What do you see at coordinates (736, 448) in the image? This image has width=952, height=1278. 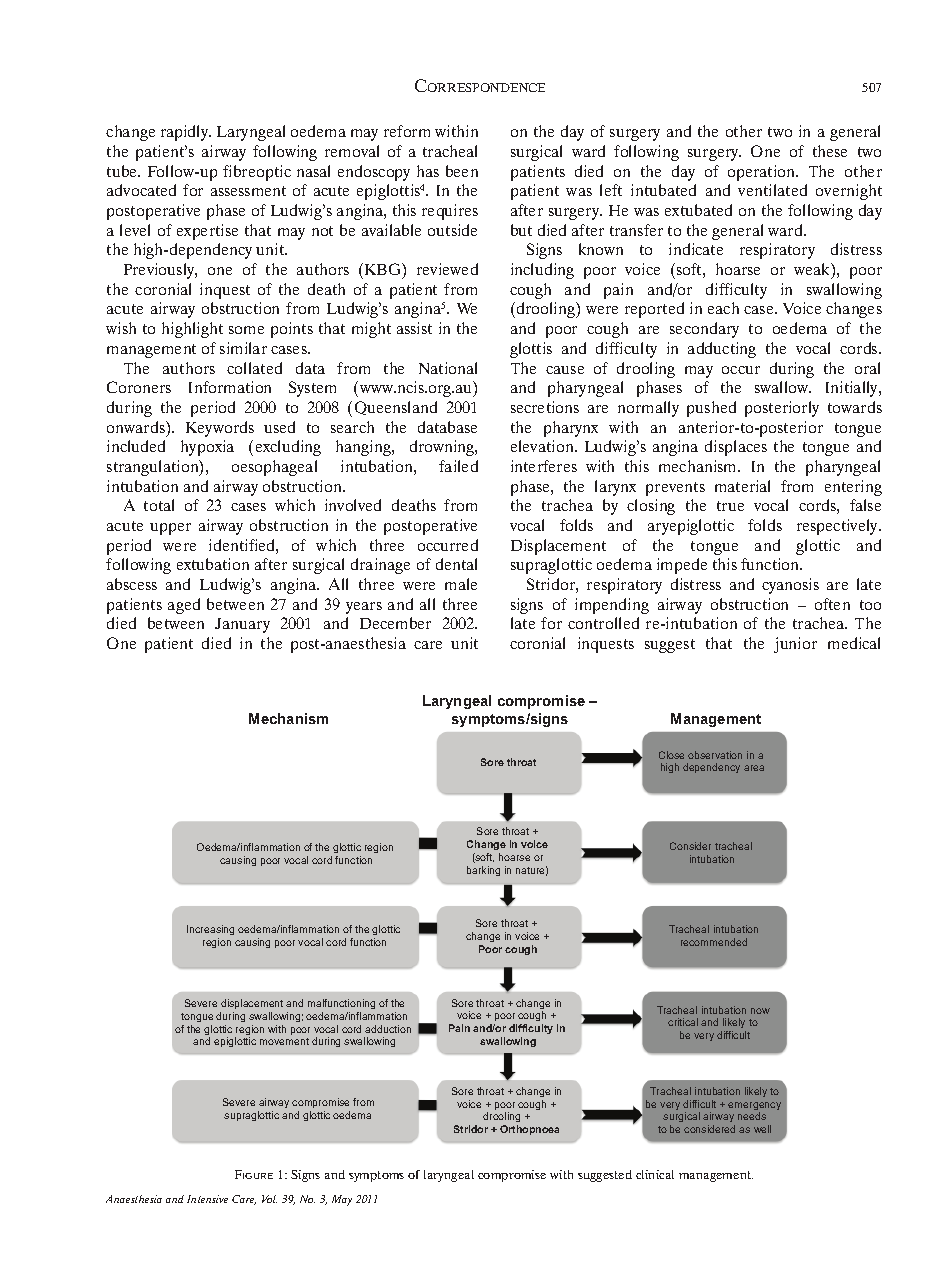 I see `displaces` at bounding box center [736, 448].
